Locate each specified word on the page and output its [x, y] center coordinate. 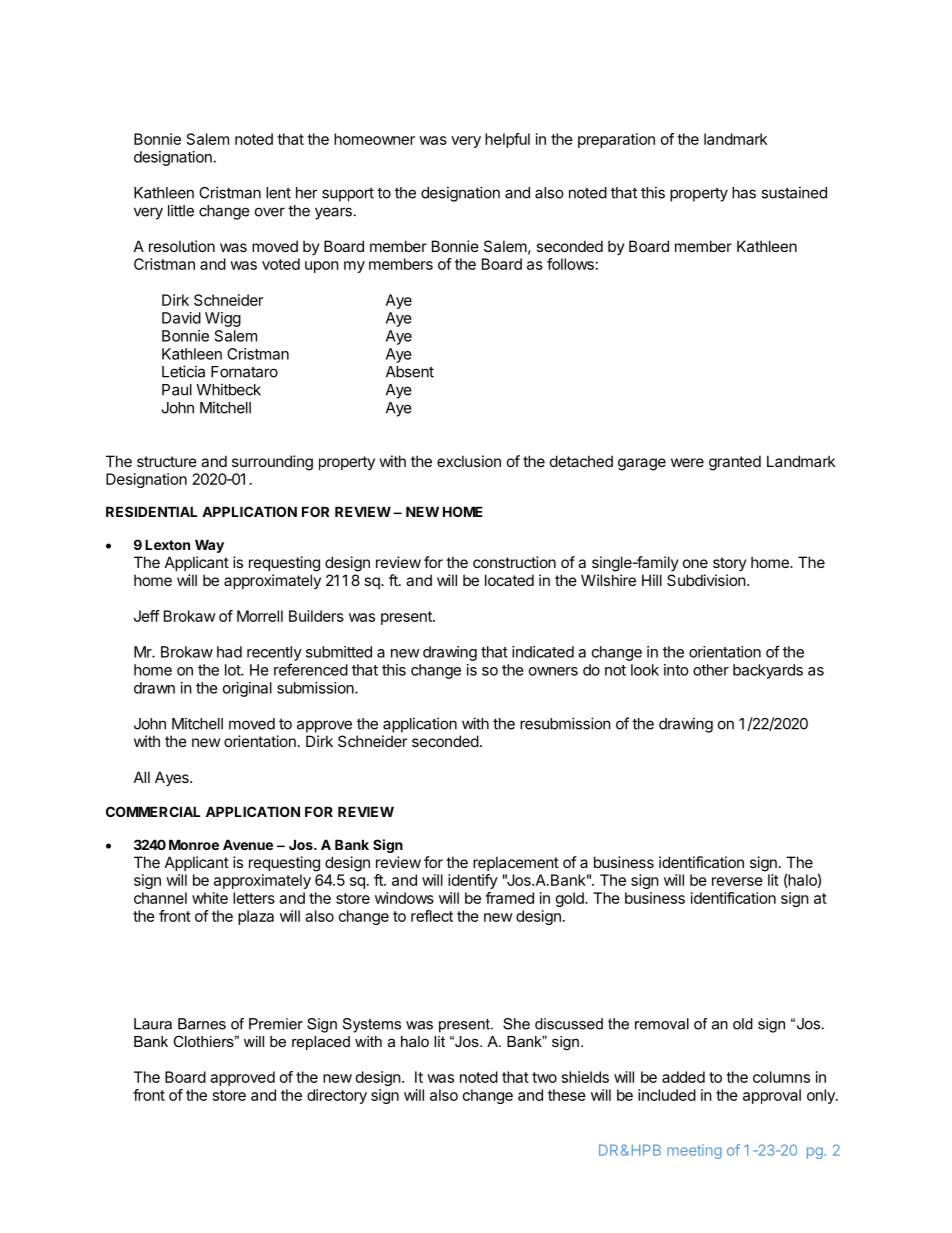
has [744, 193]
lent [278, 193]
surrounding [272, 463]
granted [735, 463]
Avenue [248, 844]
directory [337, 1096]
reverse [737, 881]
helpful [507, 140]
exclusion [469, 461]
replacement [516, 863]
